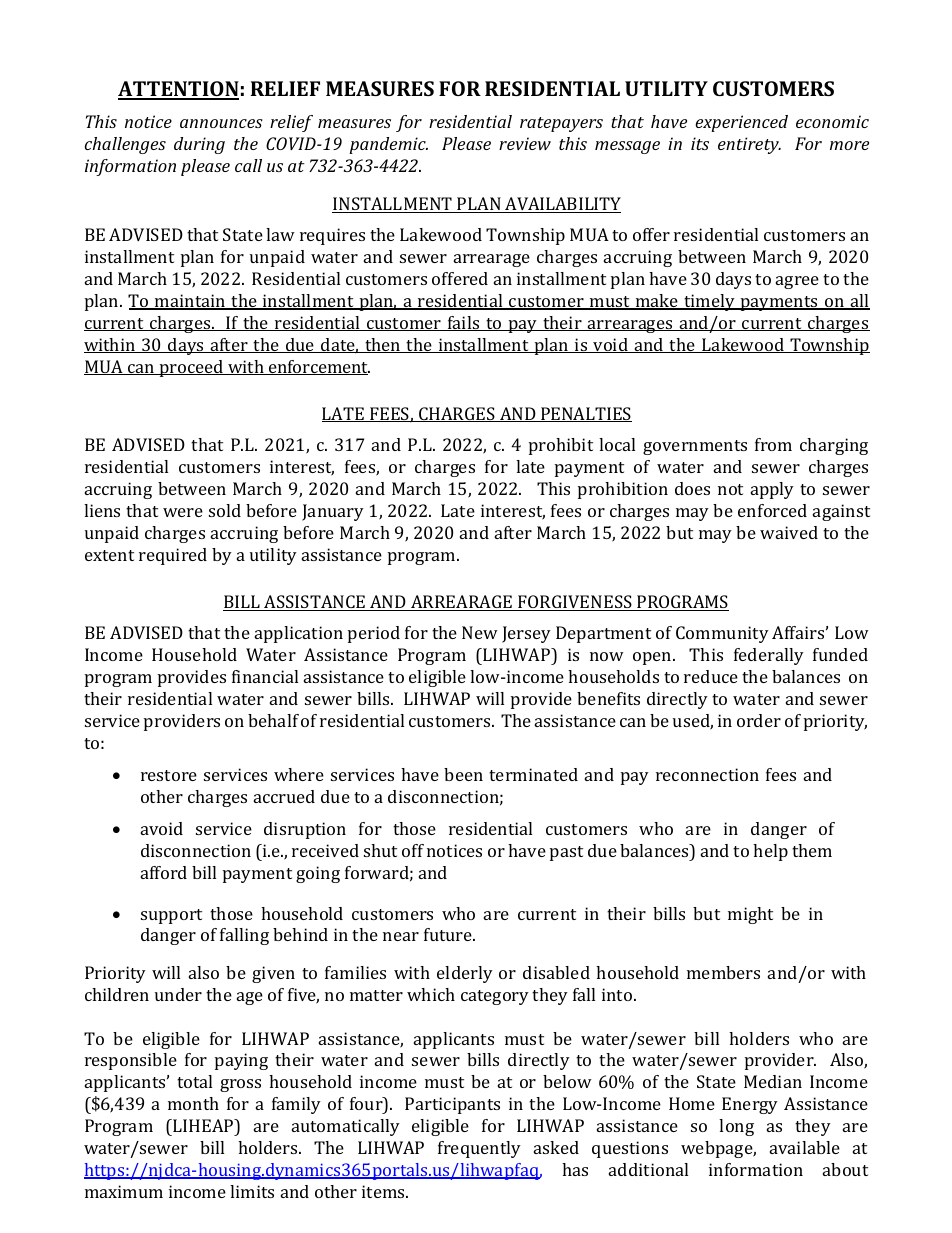  Describe the element at coordinates (479, 1149) in the page. I see `frequently` at that location.
